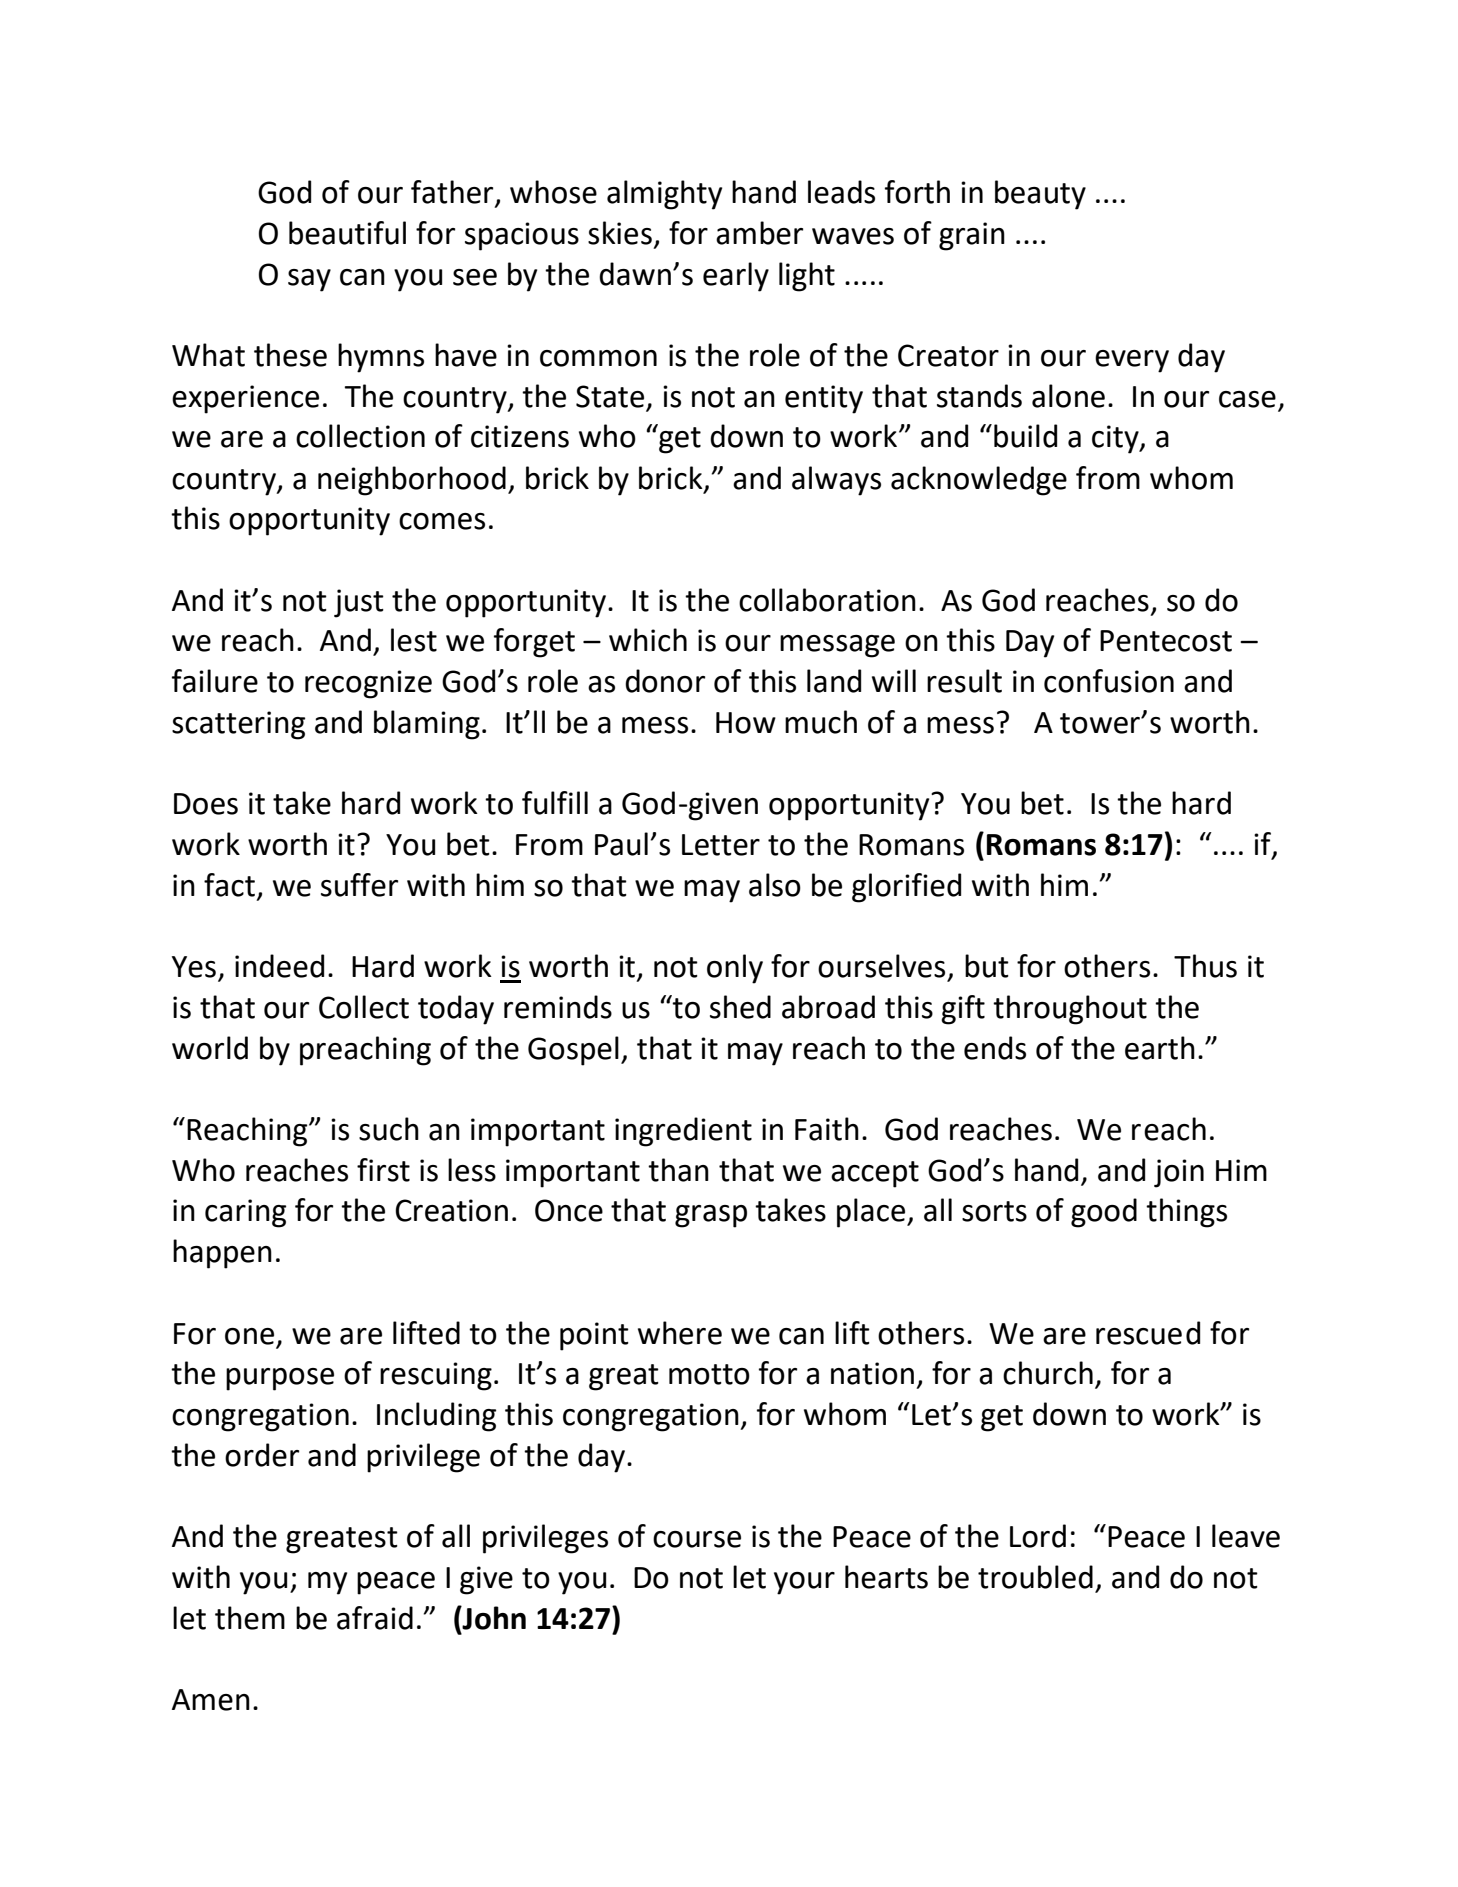  What do you see at coordinates (746, 723) in the image?
I see `How` at bounding box center [746, 723].
